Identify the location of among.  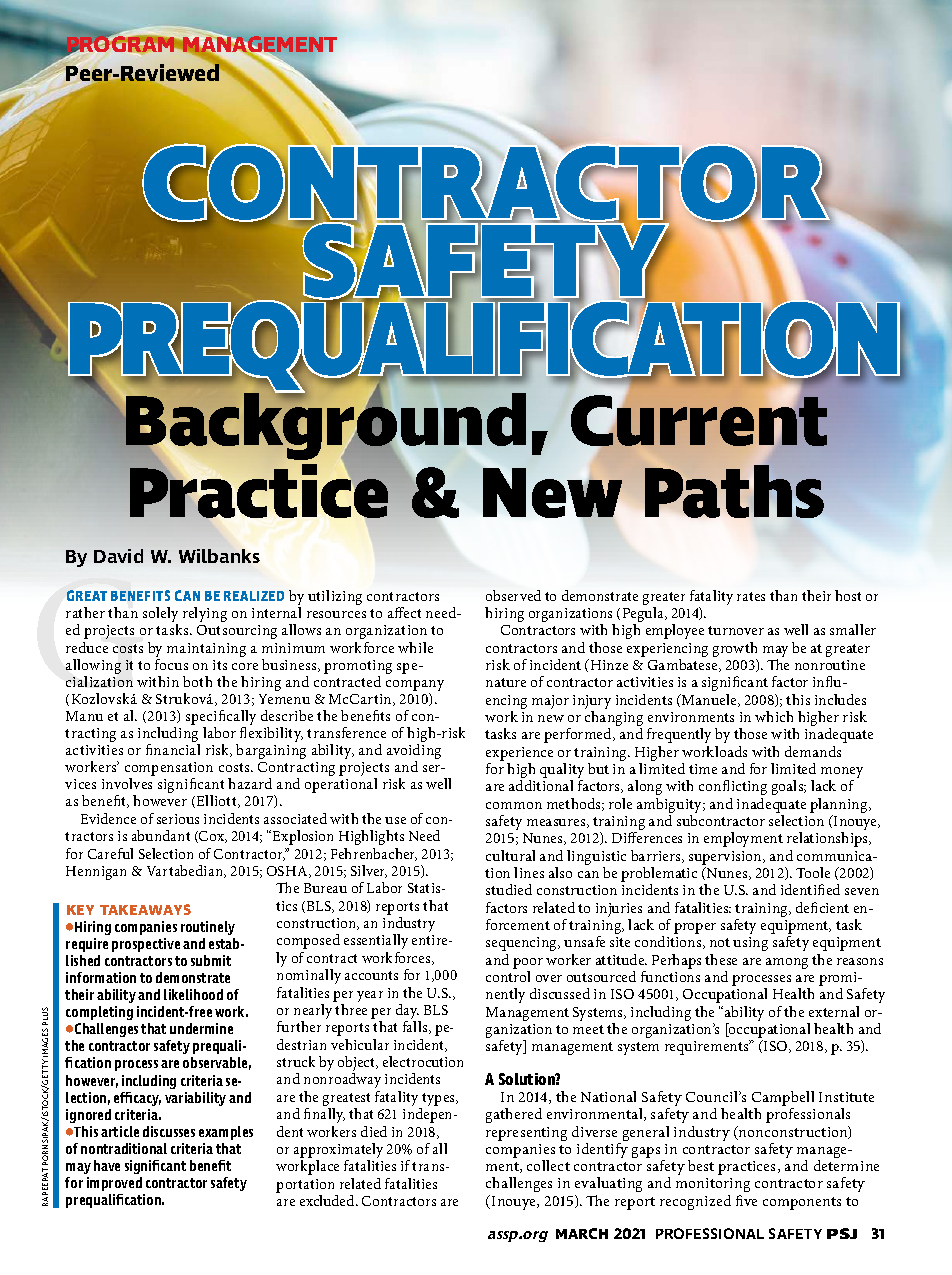
(787, 963).
